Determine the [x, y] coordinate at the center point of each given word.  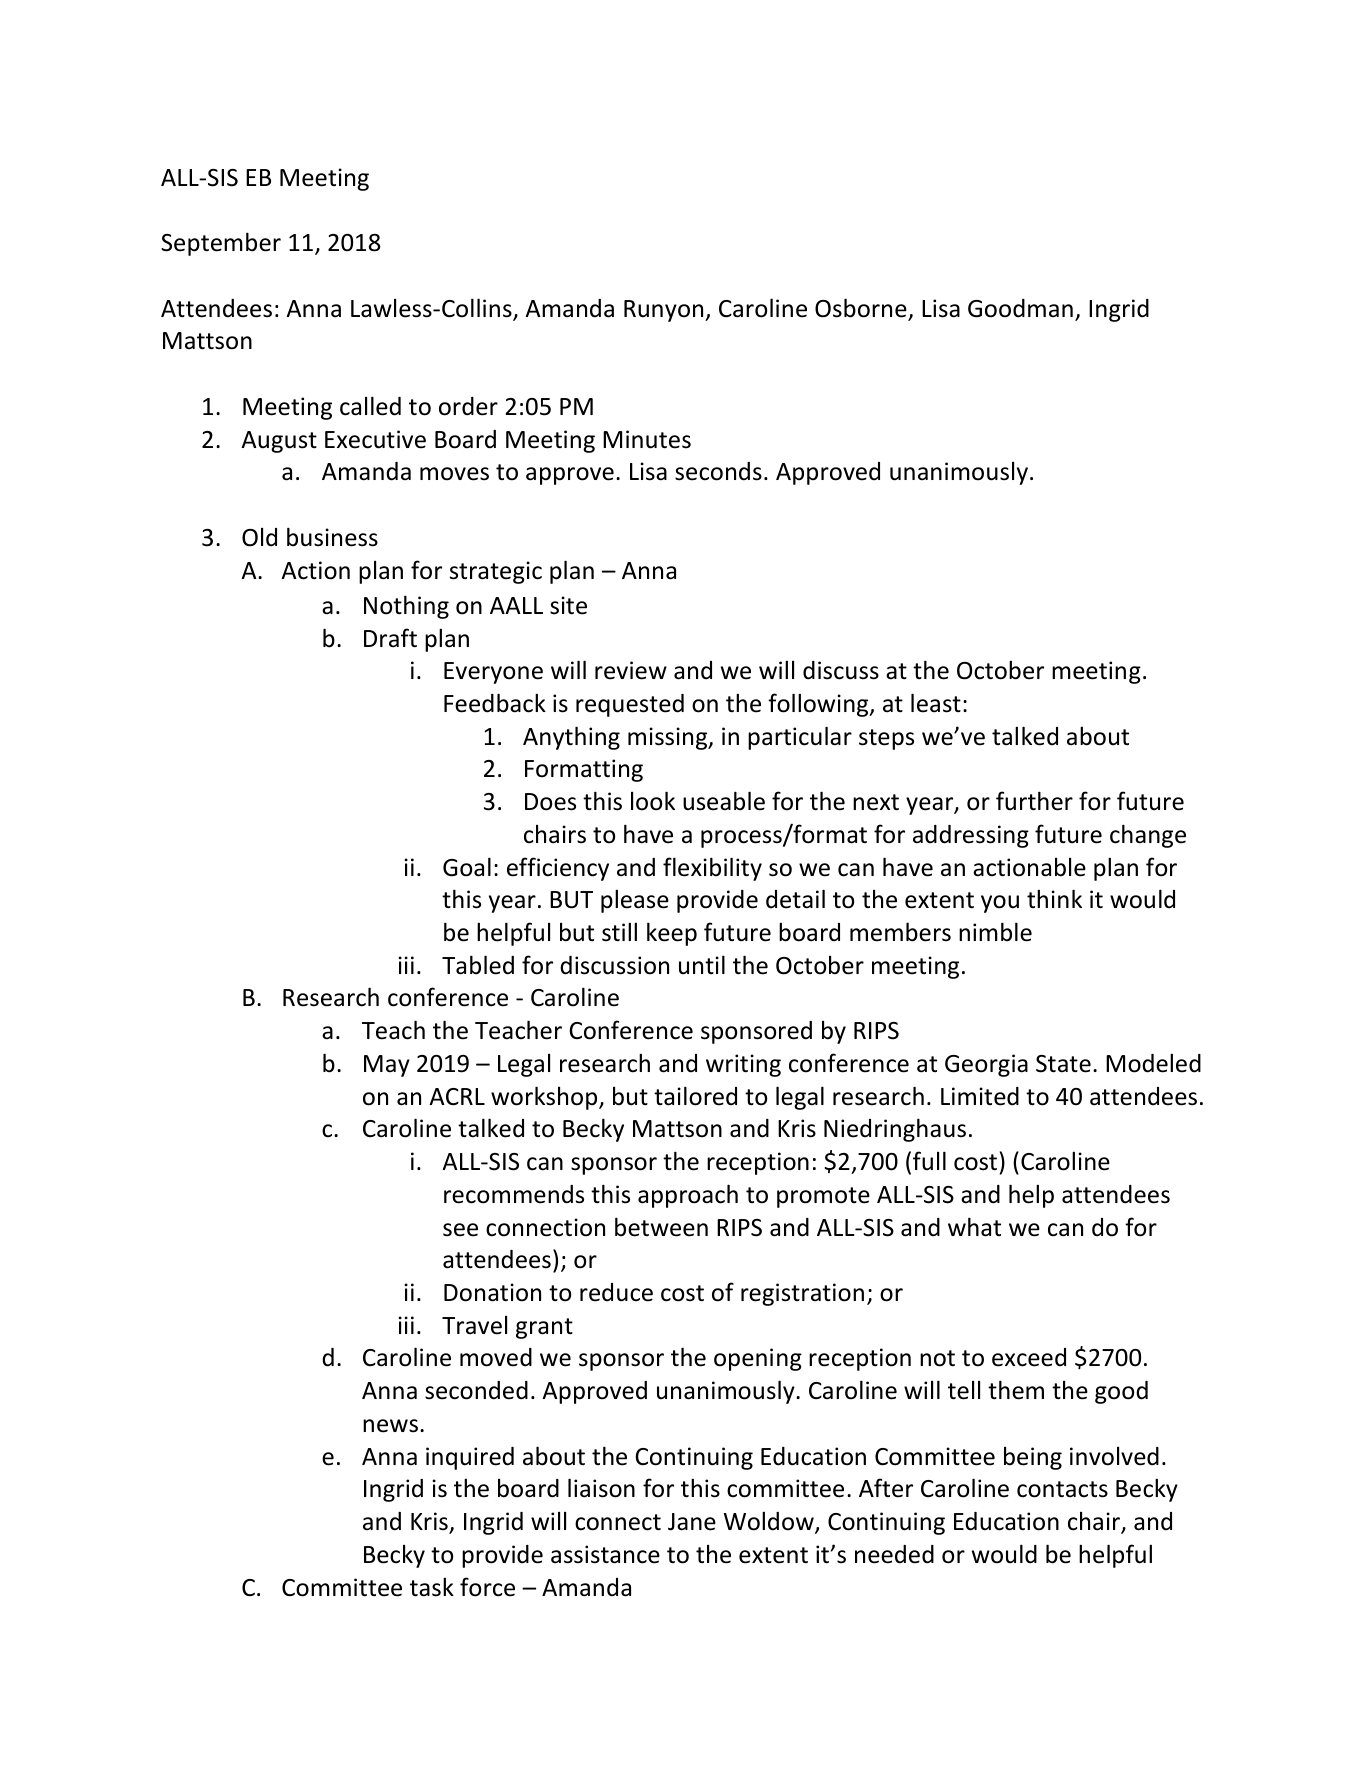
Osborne [862, 309]
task [432, 1587]
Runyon [665, 311]
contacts [1062, 1489]
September [221, 244]
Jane [692, 1522]
